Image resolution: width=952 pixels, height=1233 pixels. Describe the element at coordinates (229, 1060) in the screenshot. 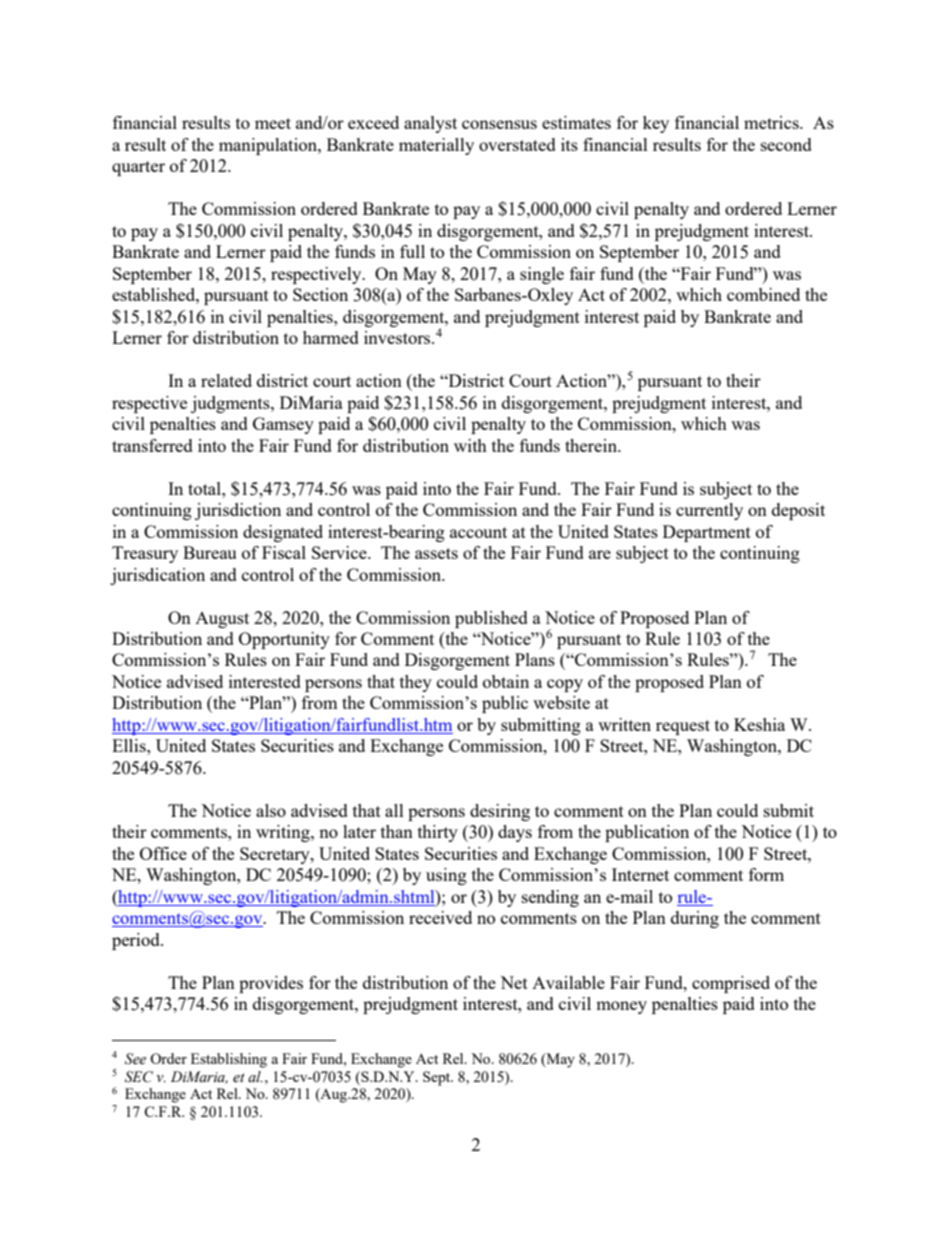

I see `Establishing` at that location.
